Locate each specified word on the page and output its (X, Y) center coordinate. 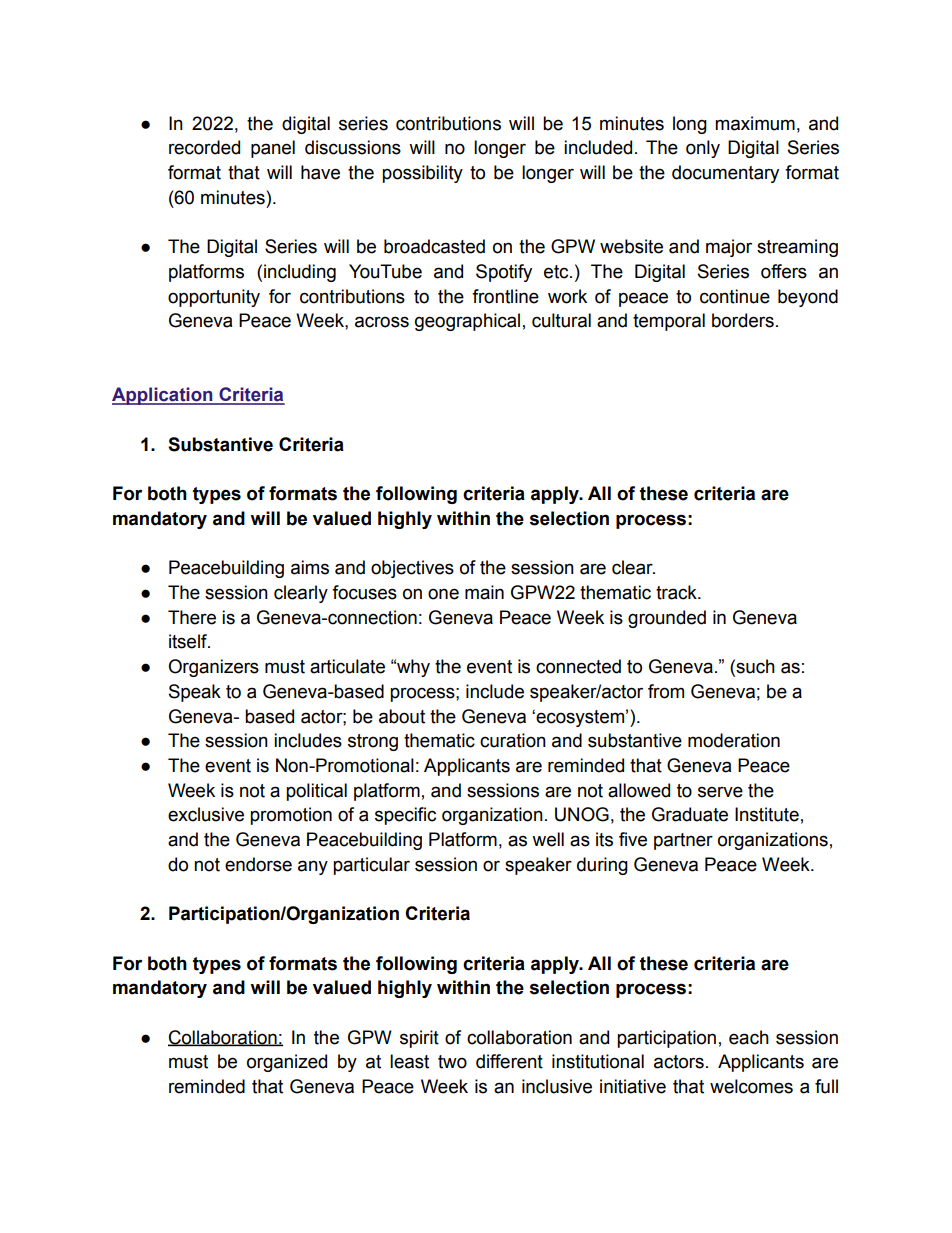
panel (273, 149)
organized (287, 1063)
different (509, 1061)
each (749, 1037)
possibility (422, 174)
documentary (725, 174)
